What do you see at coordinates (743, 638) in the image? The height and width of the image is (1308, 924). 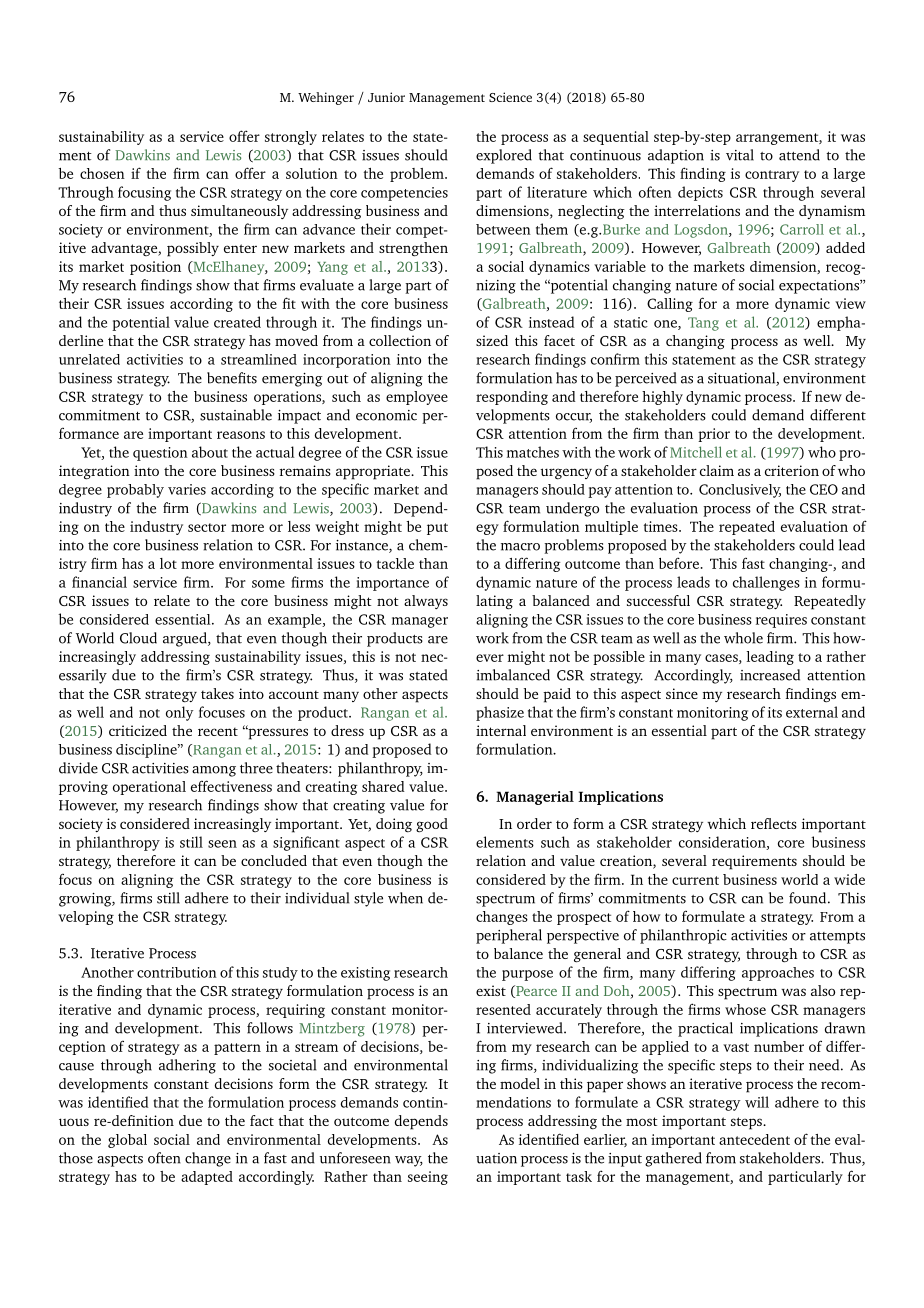 I see `whole` at bounding box center [743, 638].
